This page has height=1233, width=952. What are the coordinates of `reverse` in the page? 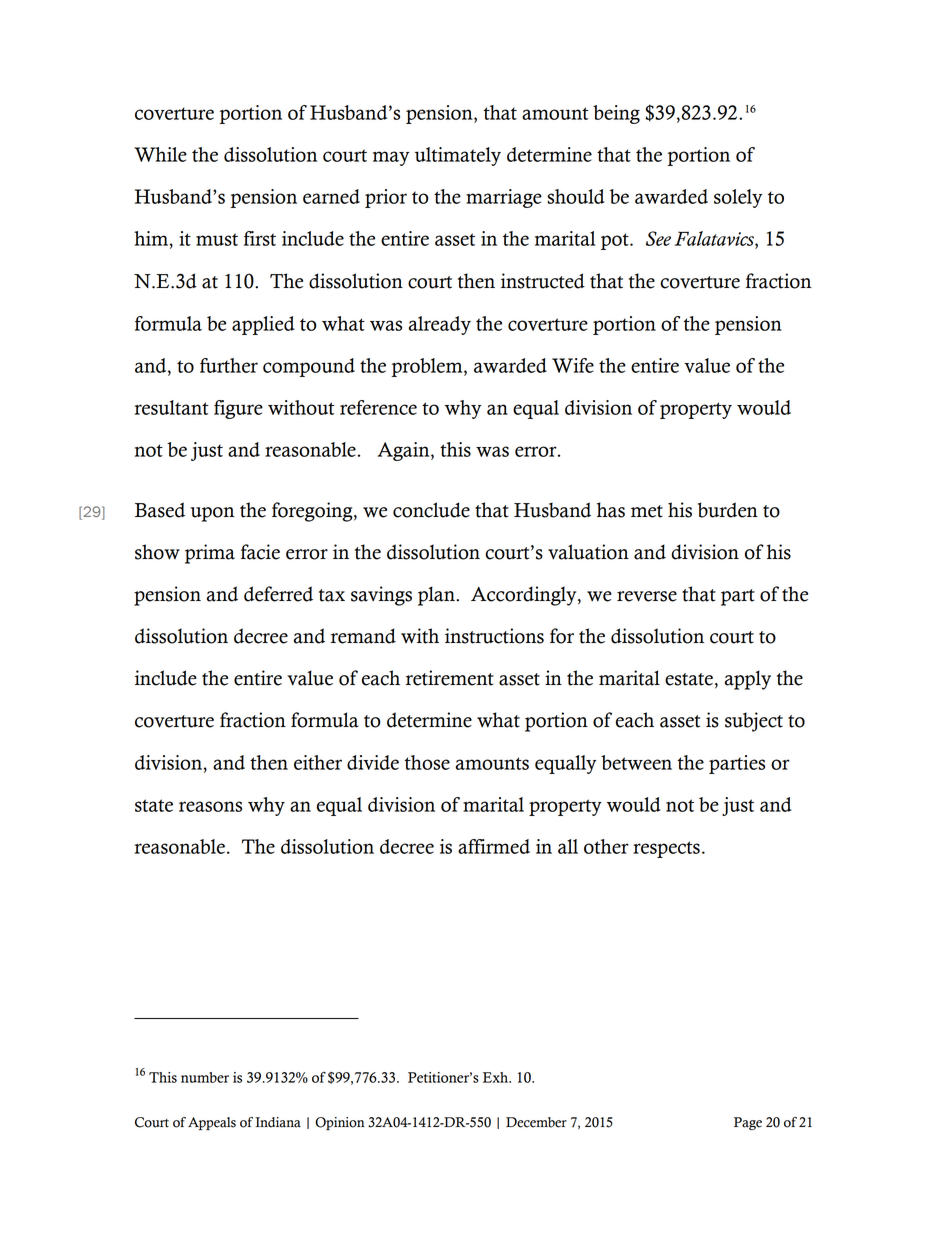 It's located at (647, 596).
